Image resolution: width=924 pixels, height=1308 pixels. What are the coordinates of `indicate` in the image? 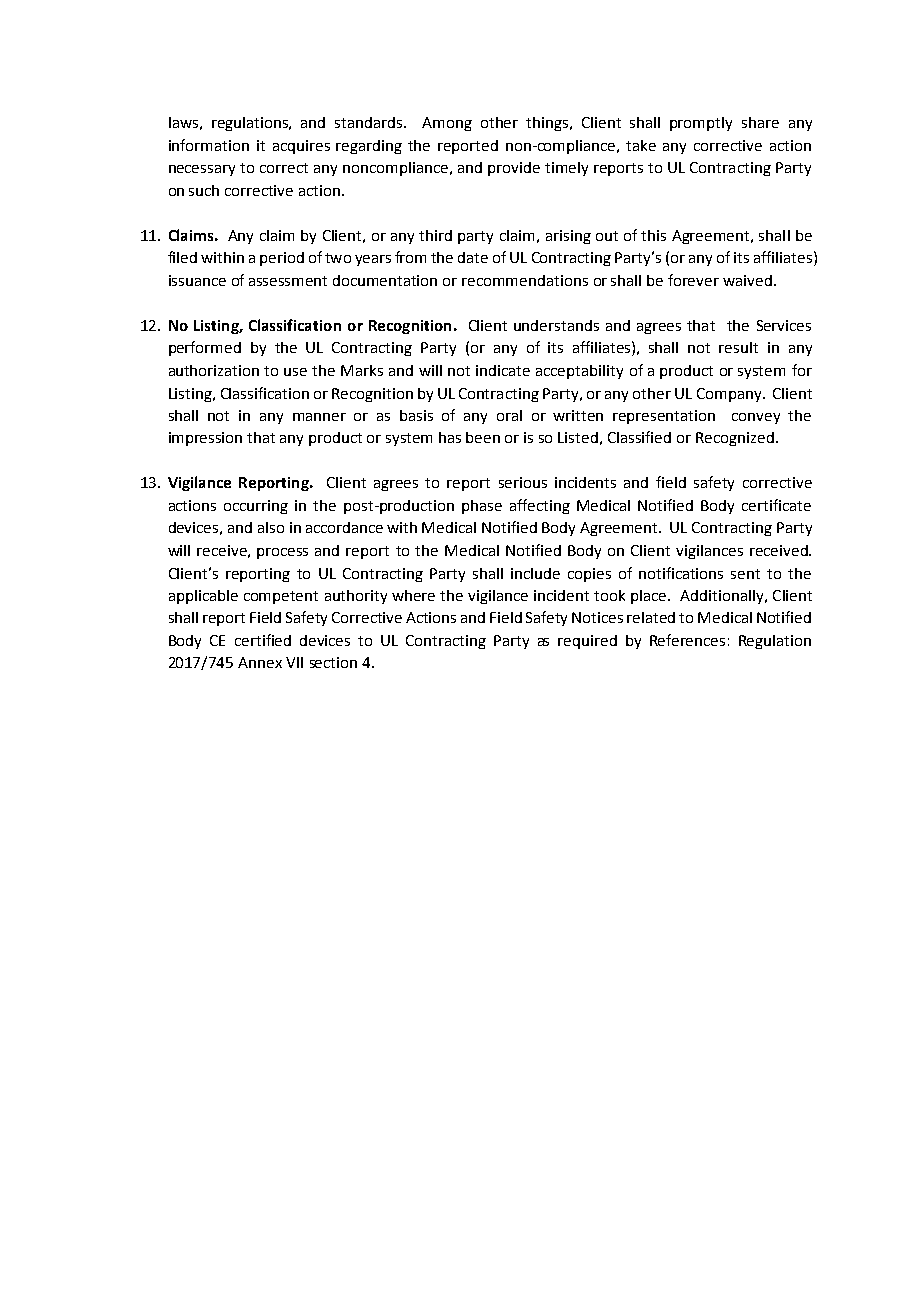 It's located at (503, 370).
